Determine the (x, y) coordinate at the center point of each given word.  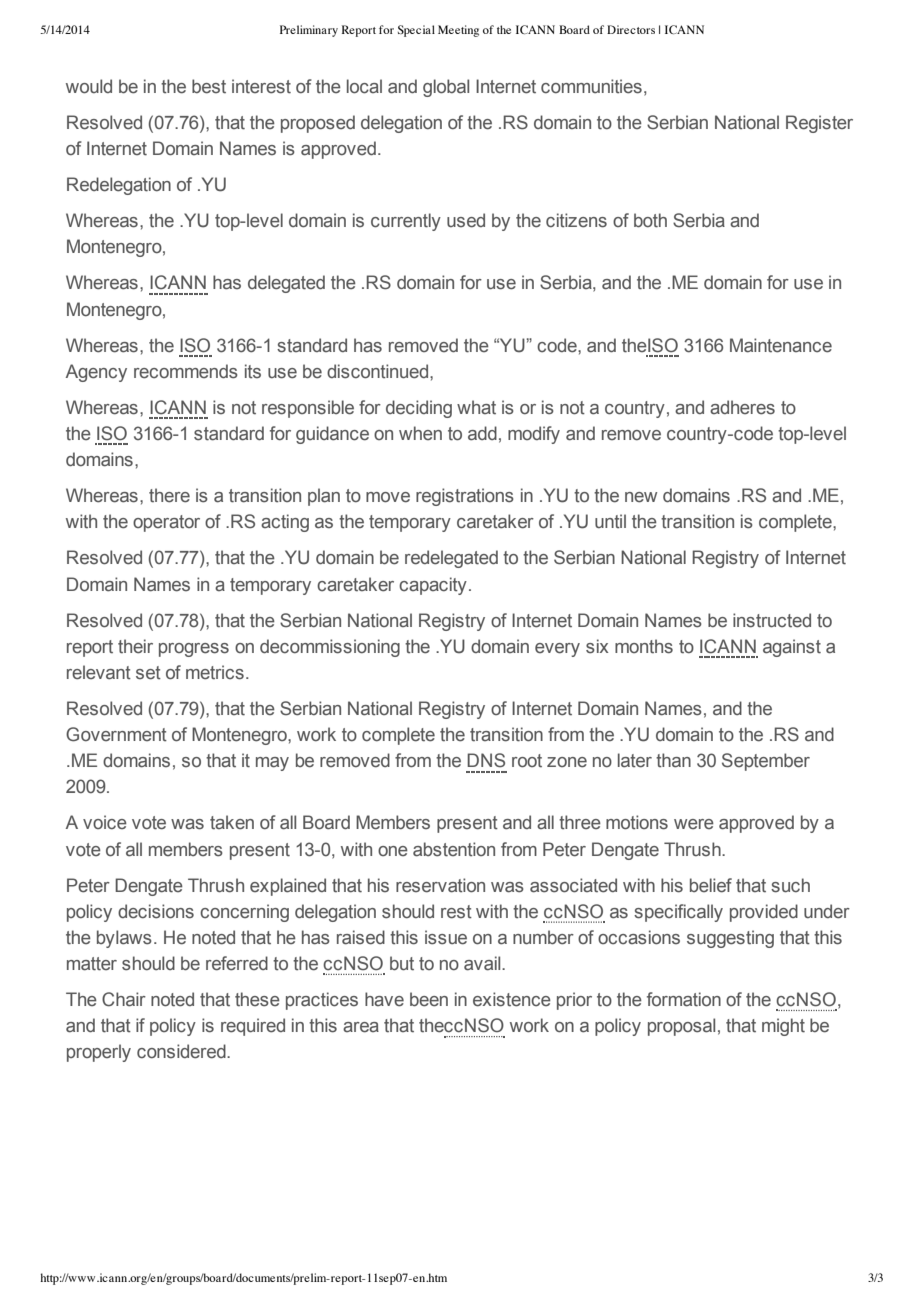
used (466, 220)
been (429, 999)
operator (166, 523)
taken (232, 822)
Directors (631, 29)
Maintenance (781, 345)
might (783, 1027)
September (766, 762)
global (446, 88)
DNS (486, 760)
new (641, 497)
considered (182, 1051)
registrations (465, 497)
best (209, 86)
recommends (186, 371)
